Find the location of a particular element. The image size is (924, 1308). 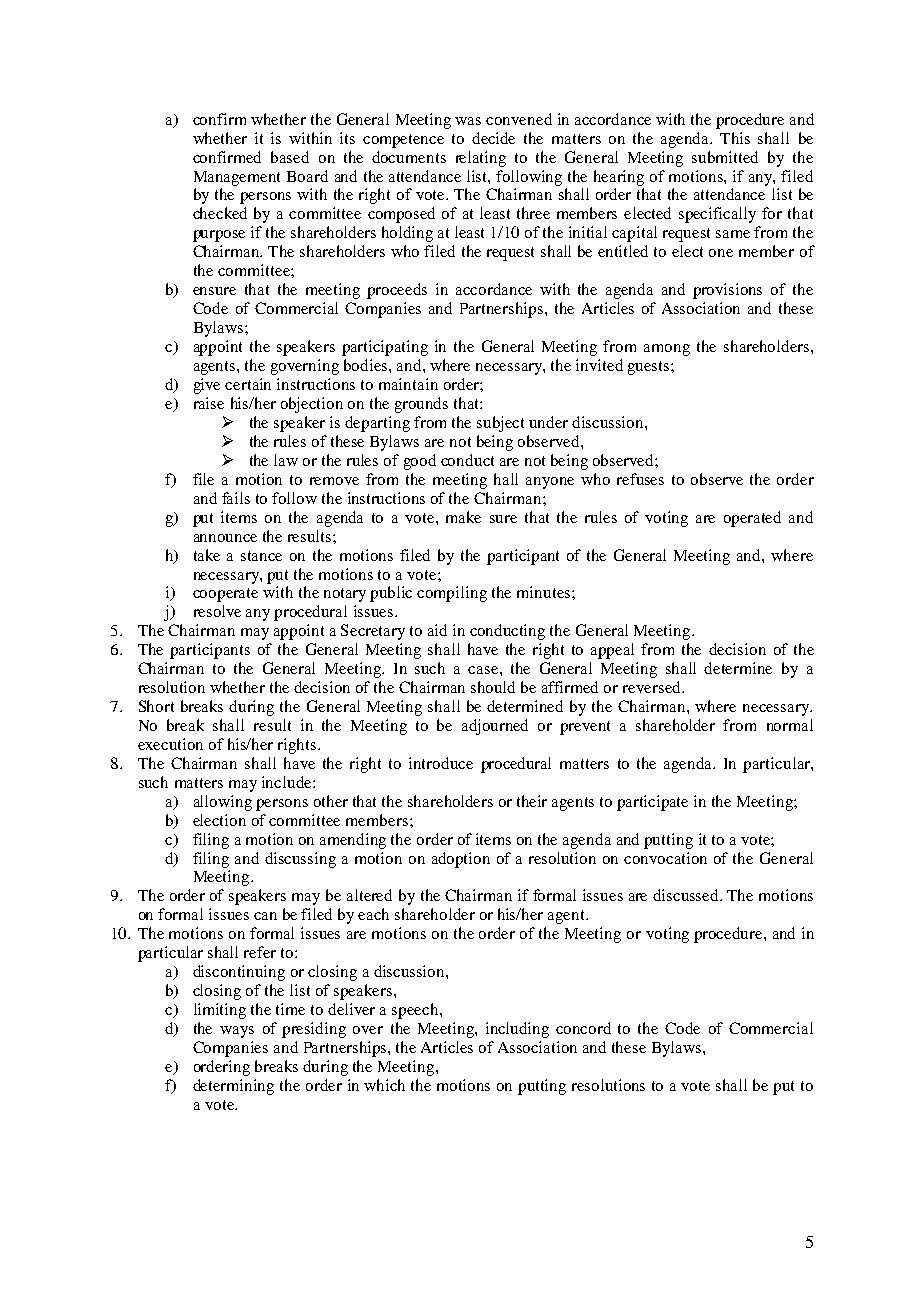

subject is located at coordinates (500, 424).
